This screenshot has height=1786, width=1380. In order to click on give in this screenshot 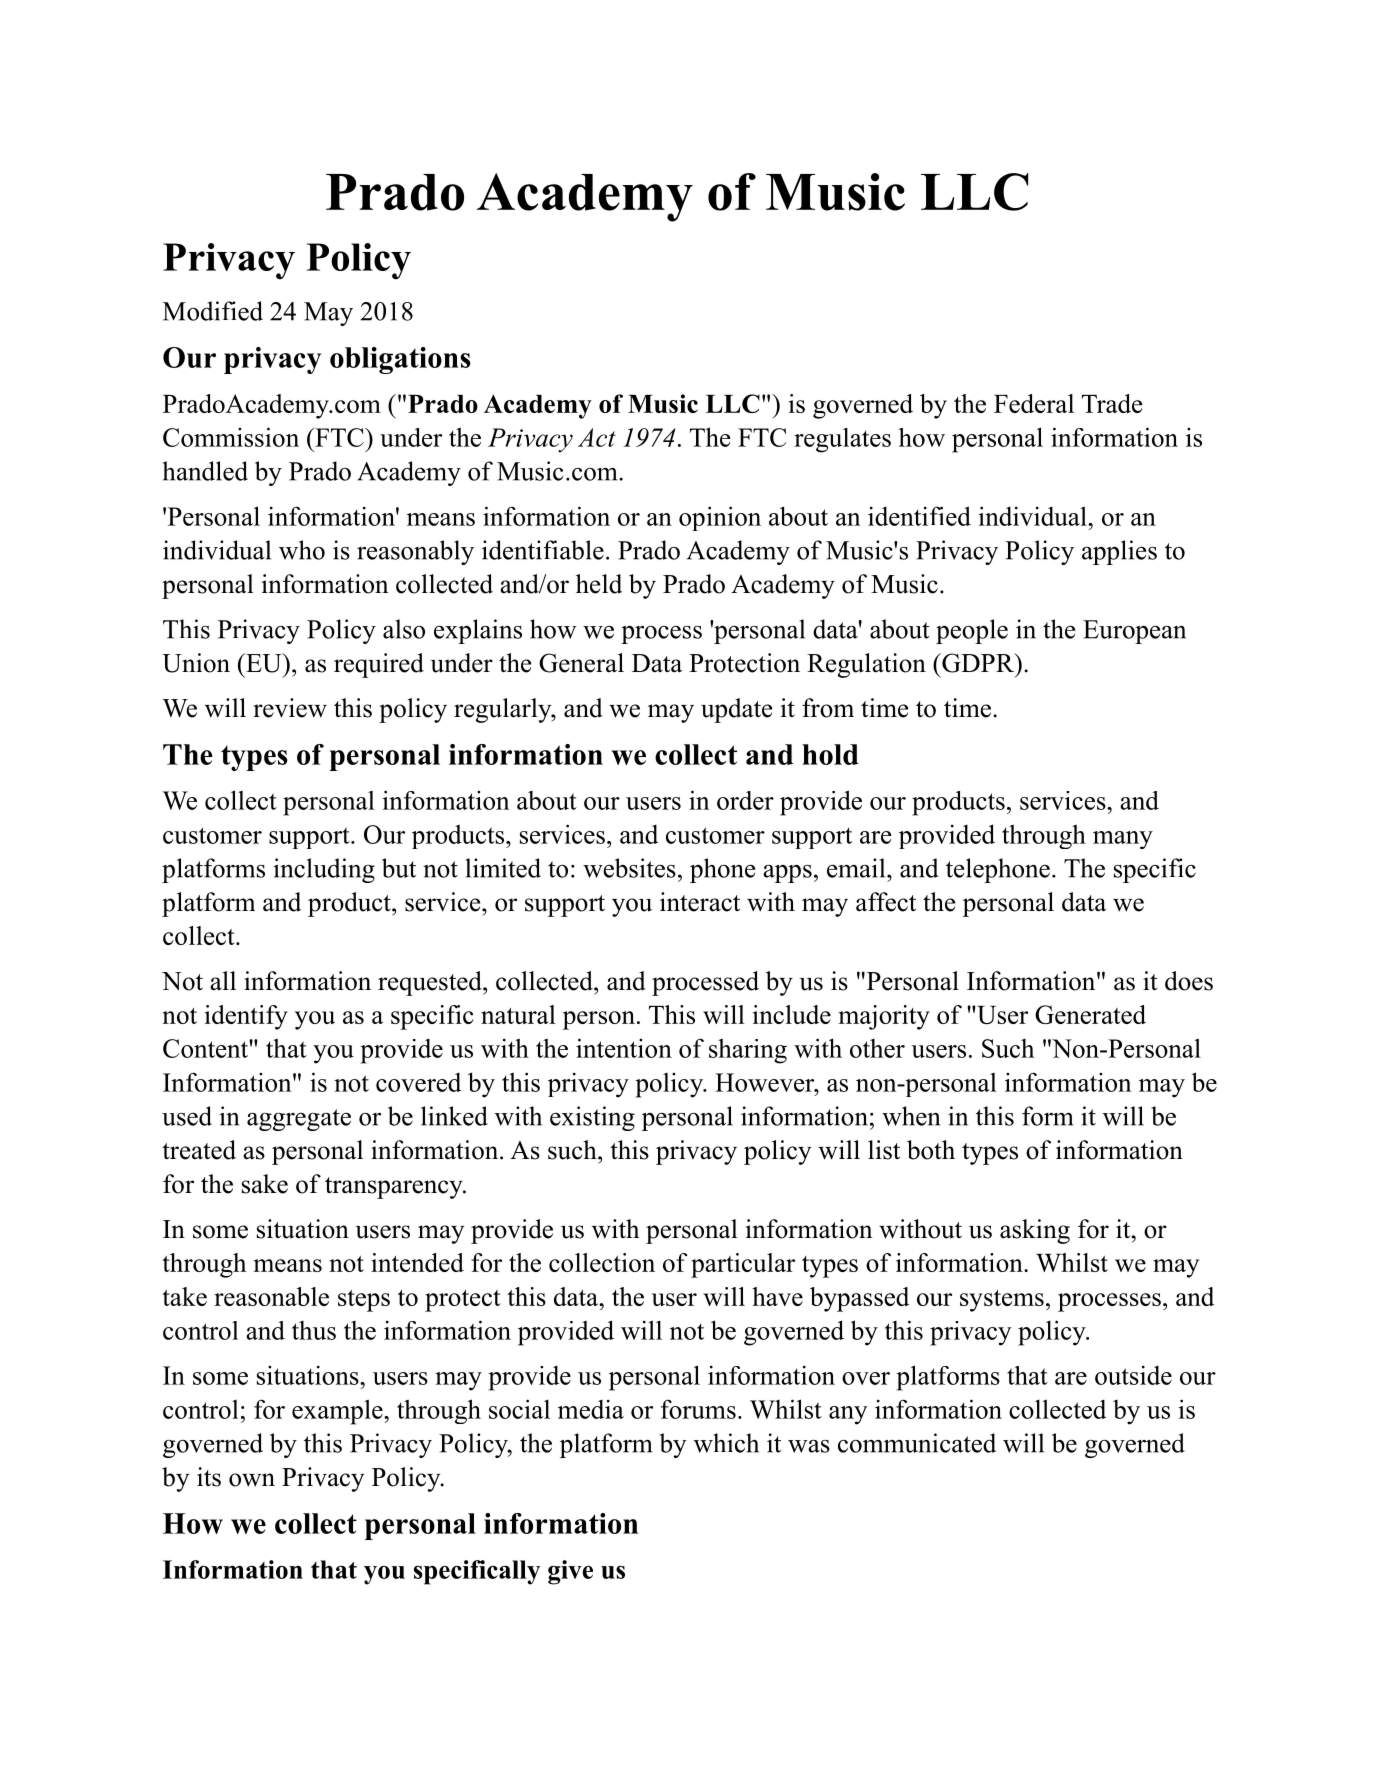, I will do `click(570, 1572)`.
